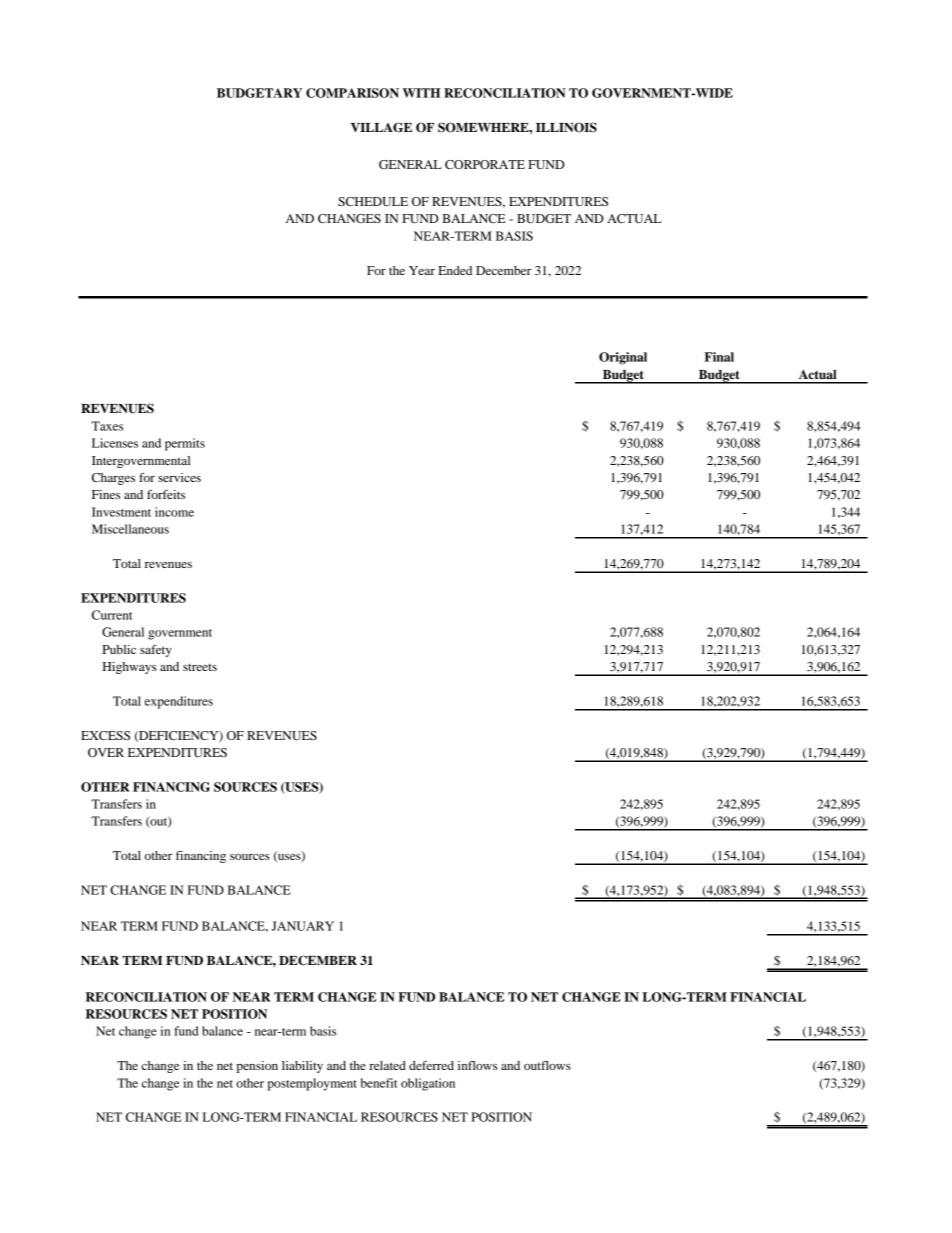 Image resolution: width=952 pixels, height=1233 pixels. What do you see at coordinates (381, 127) in the screenshot?
I see `VILLAGE` at bounding box center [381, 127].
